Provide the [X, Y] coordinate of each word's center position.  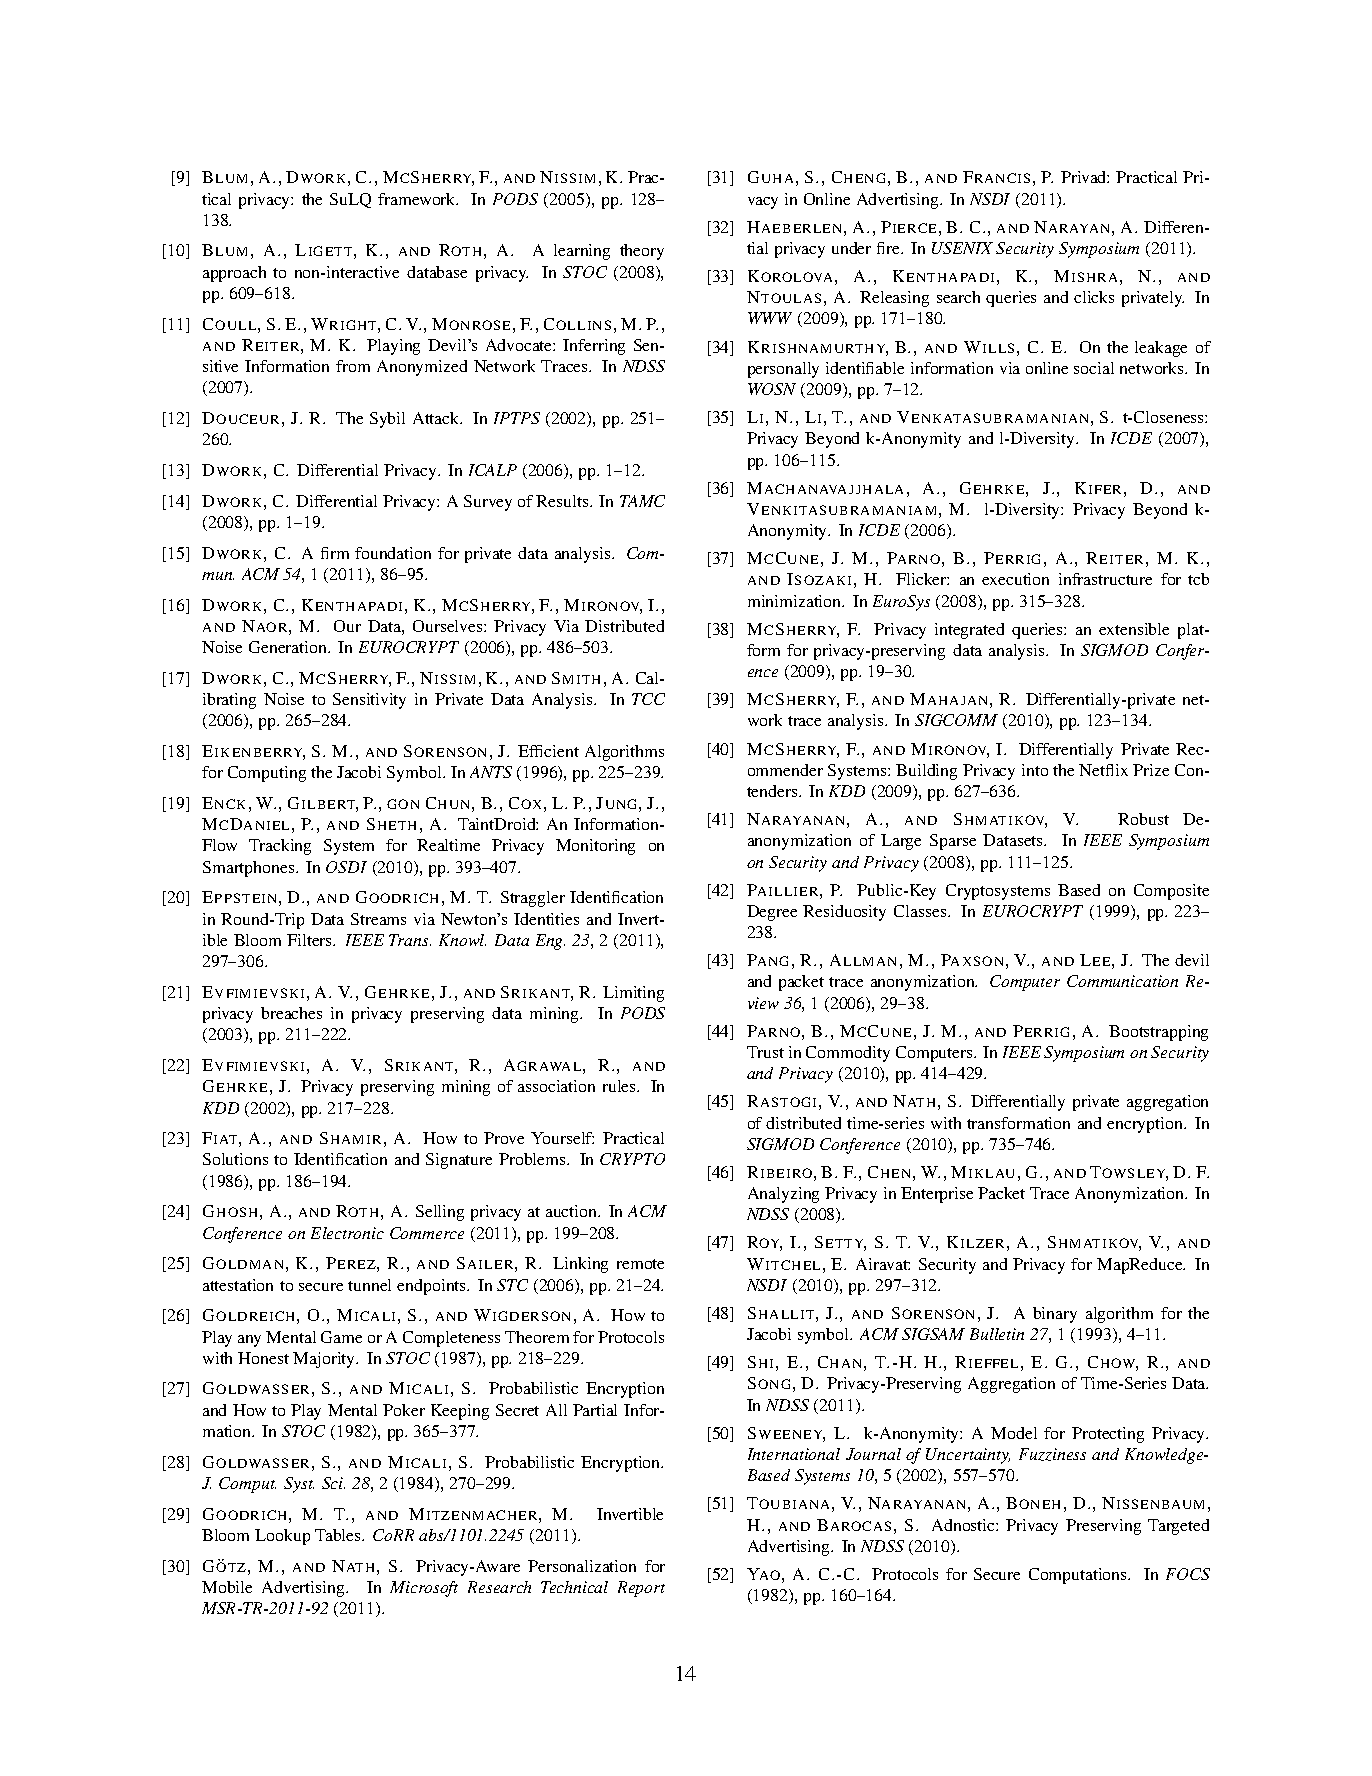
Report [641, 1589]
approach [234, 274]
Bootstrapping [1158, 1033]
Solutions [235, 1159]
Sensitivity [369, 701]
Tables [339, 1535]
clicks [1094, 297]
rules [620, 1086]
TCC [648, 699]
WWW [770, 318]
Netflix [1103, 770]
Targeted [1178, 1527]
